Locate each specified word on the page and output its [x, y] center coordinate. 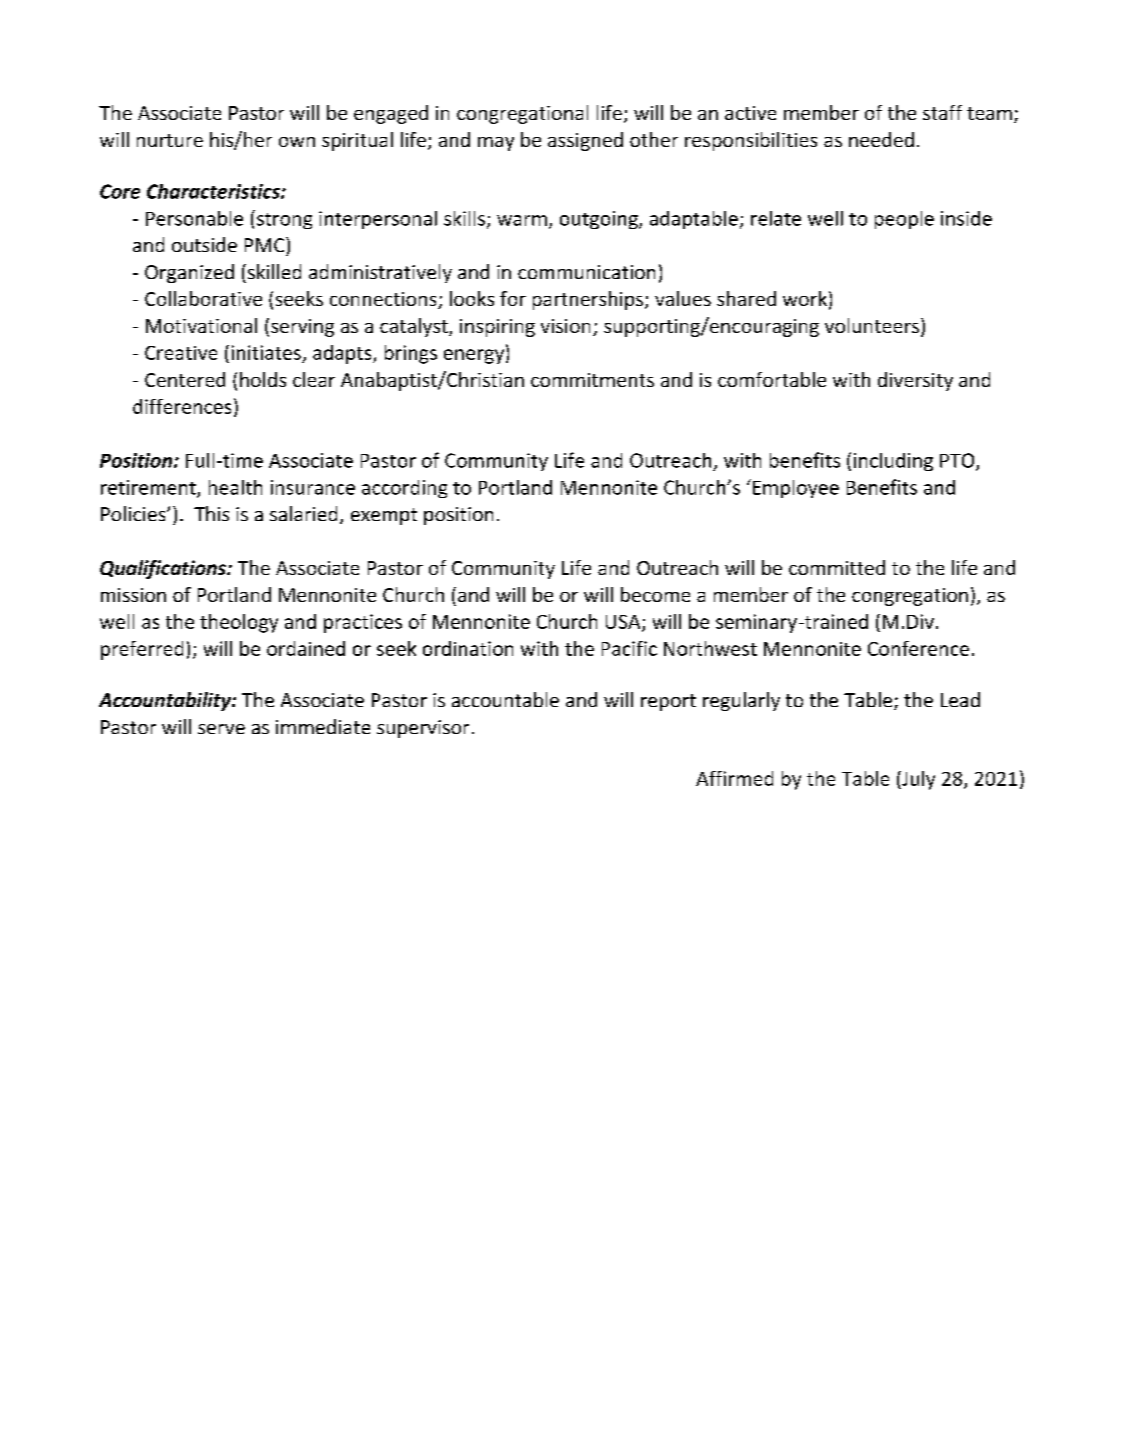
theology [239, 623]
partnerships [589, 300]
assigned [585, 141]
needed [881, 139]
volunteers [872, 325]
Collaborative [203, 298]
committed [837, 567]
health [235, 487]
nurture [170, 140]
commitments [592, 380]
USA [624, 623]
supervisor [423, 729]
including [893, 462]
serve [221, 729]
